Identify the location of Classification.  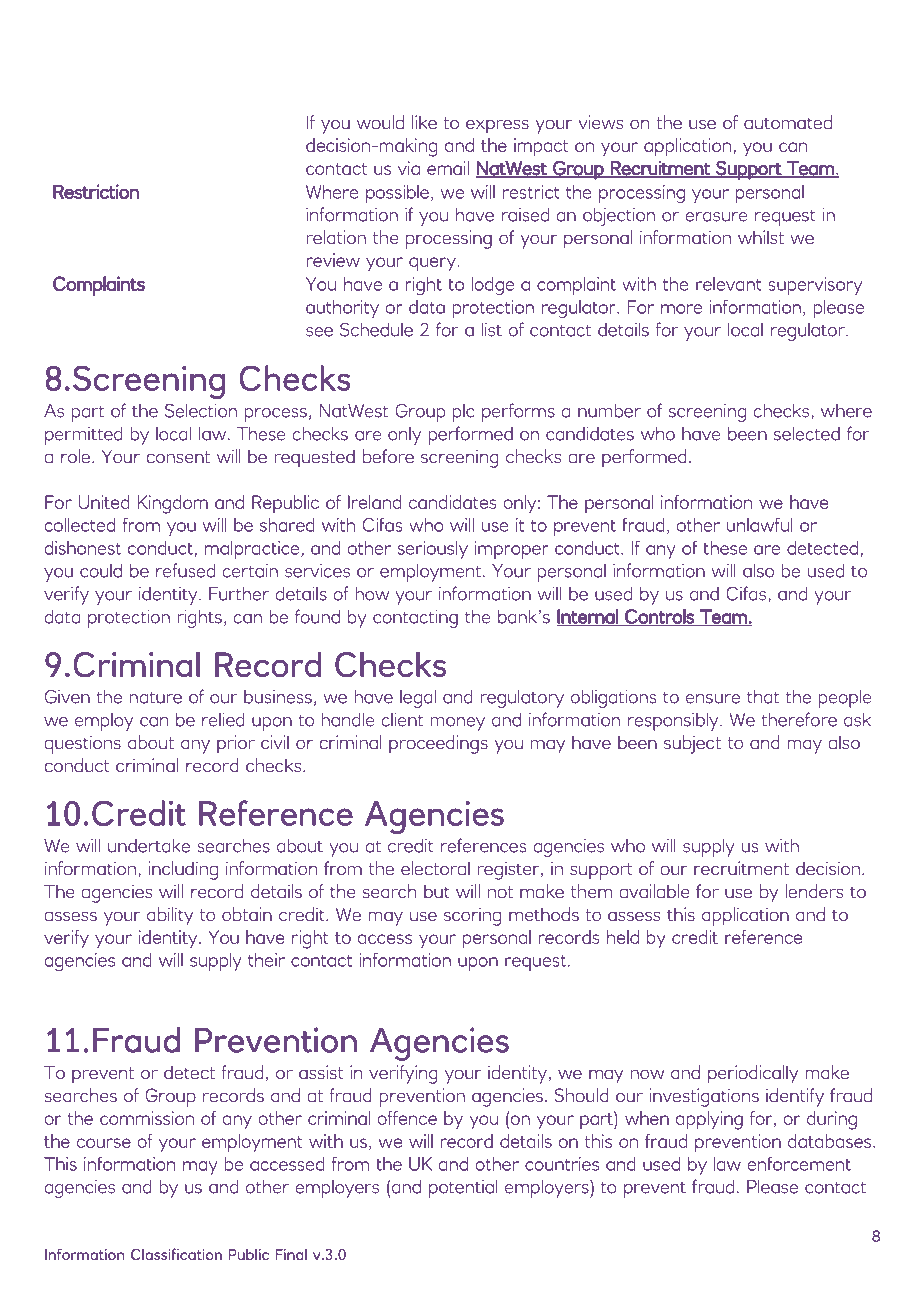
(176, 1254).
